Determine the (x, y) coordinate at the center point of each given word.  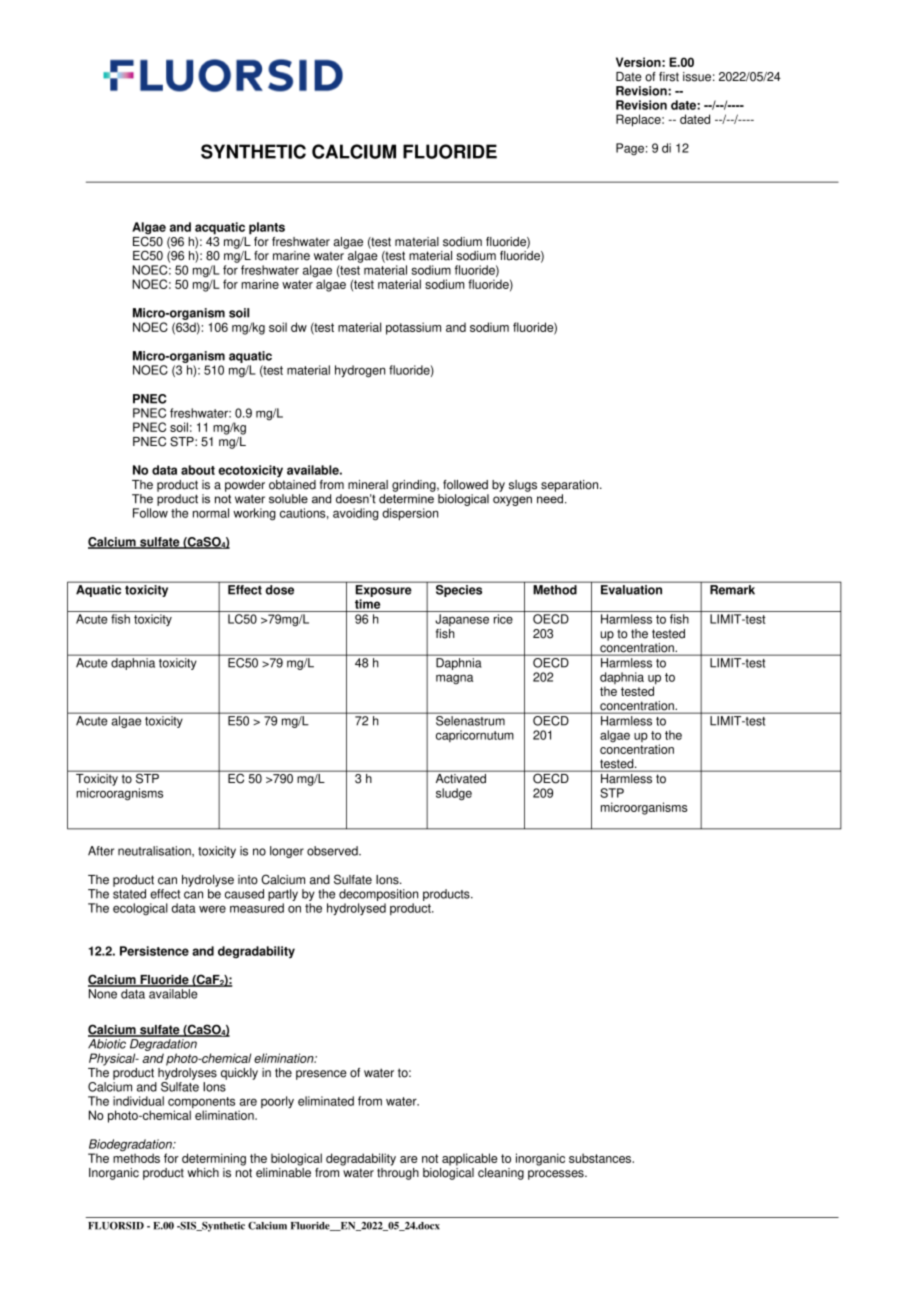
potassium (413, 328)
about (198, 470)
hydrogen (360, 371)
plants (267, 228)
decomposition (378, 895)
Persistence (154, 951)
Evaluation (631, 590)
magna (454, 679)
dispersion (410, 514)
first (669, 77)
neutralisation (155, 851)
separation (571, 486)
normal (211, 513)
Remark (732, 590)
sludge (454, 794)
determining (214, 1159)
